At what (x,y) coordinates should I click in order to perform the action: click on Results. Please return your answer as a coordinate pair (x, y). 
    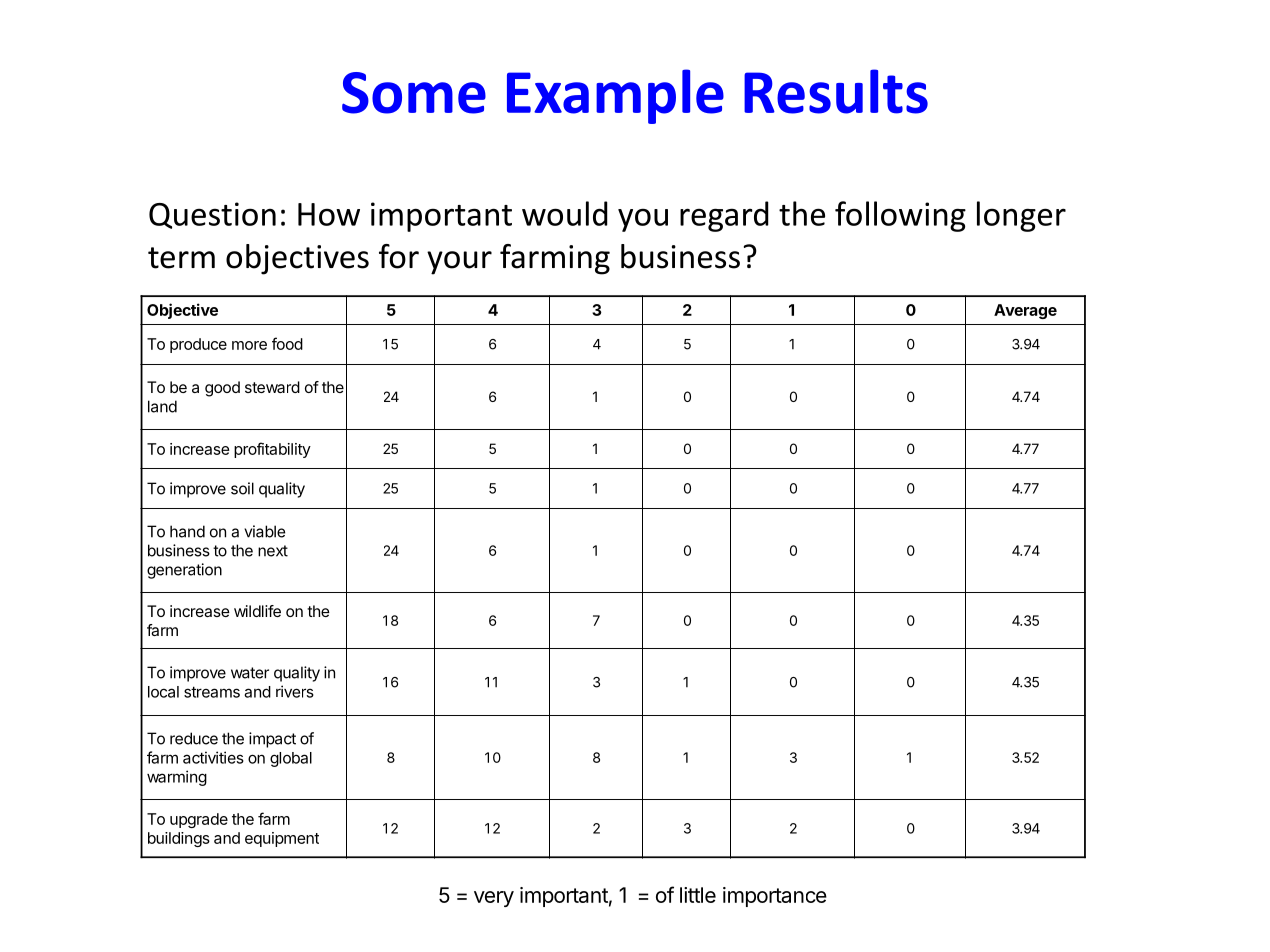
    Looking at the image, I should click on (836, 91).
